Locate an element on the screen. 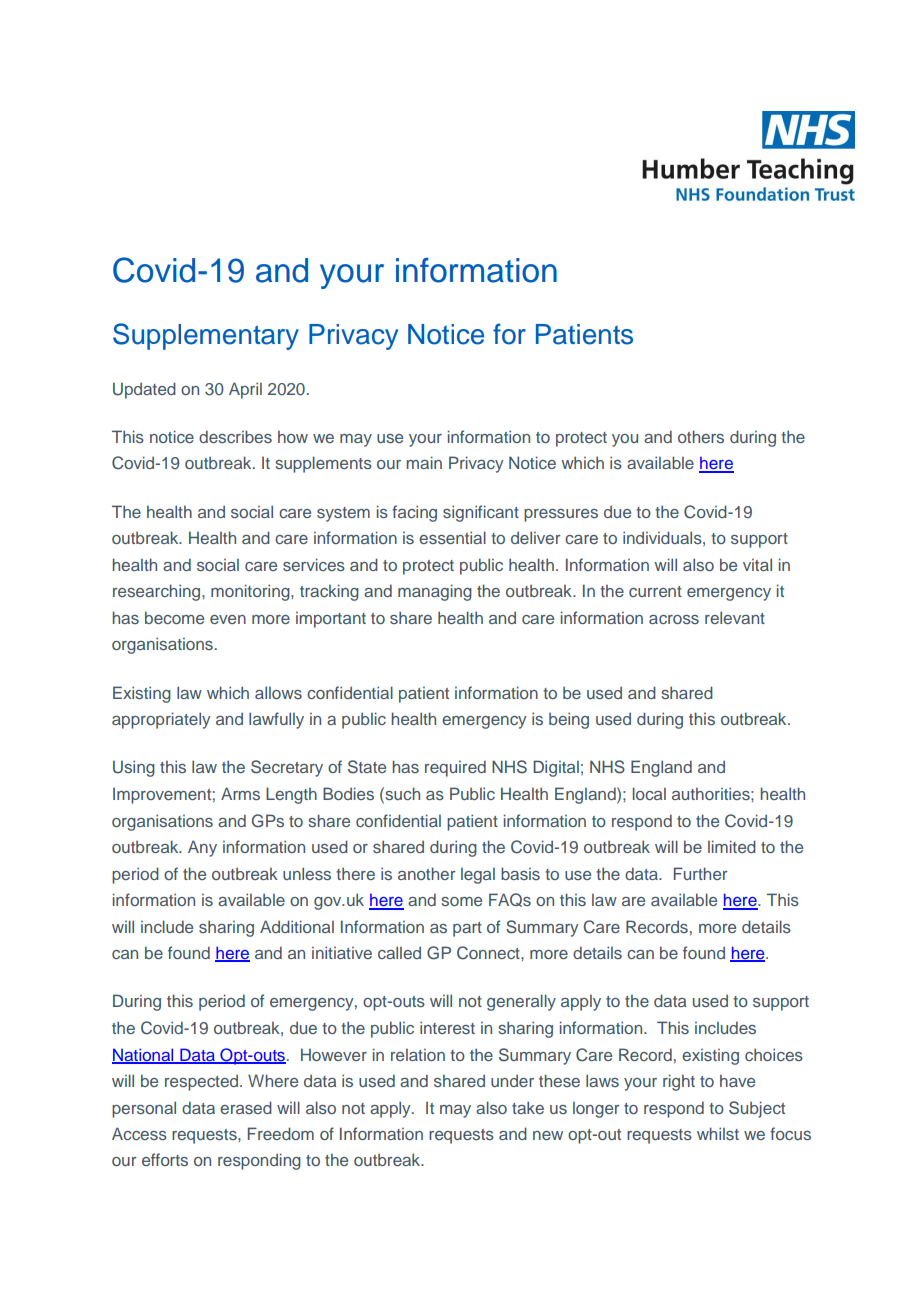 The height and width of the screenshot is (1308, 924). part is located at coordinates (467, 929).
